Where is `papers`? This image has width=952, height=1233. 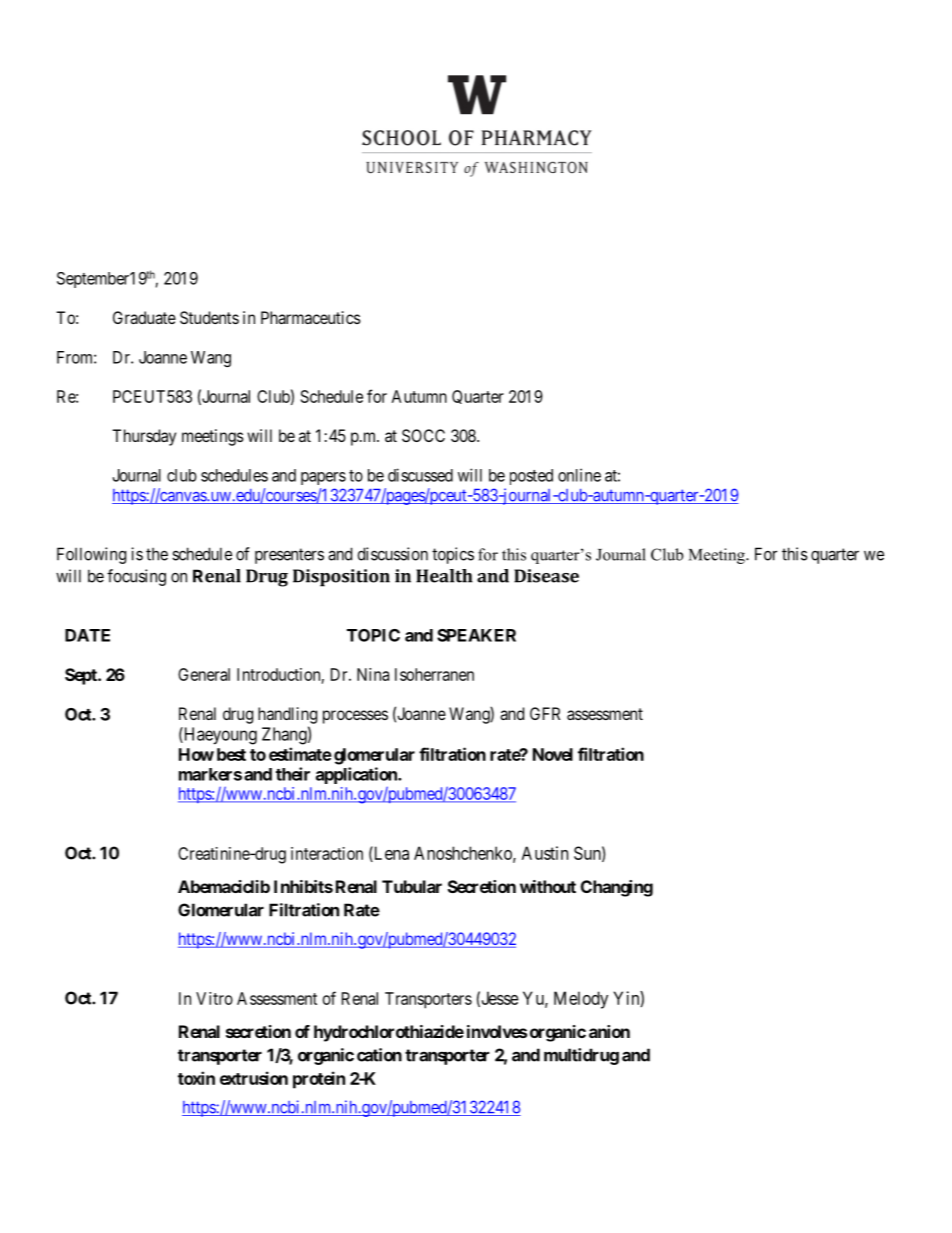 papers is located at coordinates (323, 478).
